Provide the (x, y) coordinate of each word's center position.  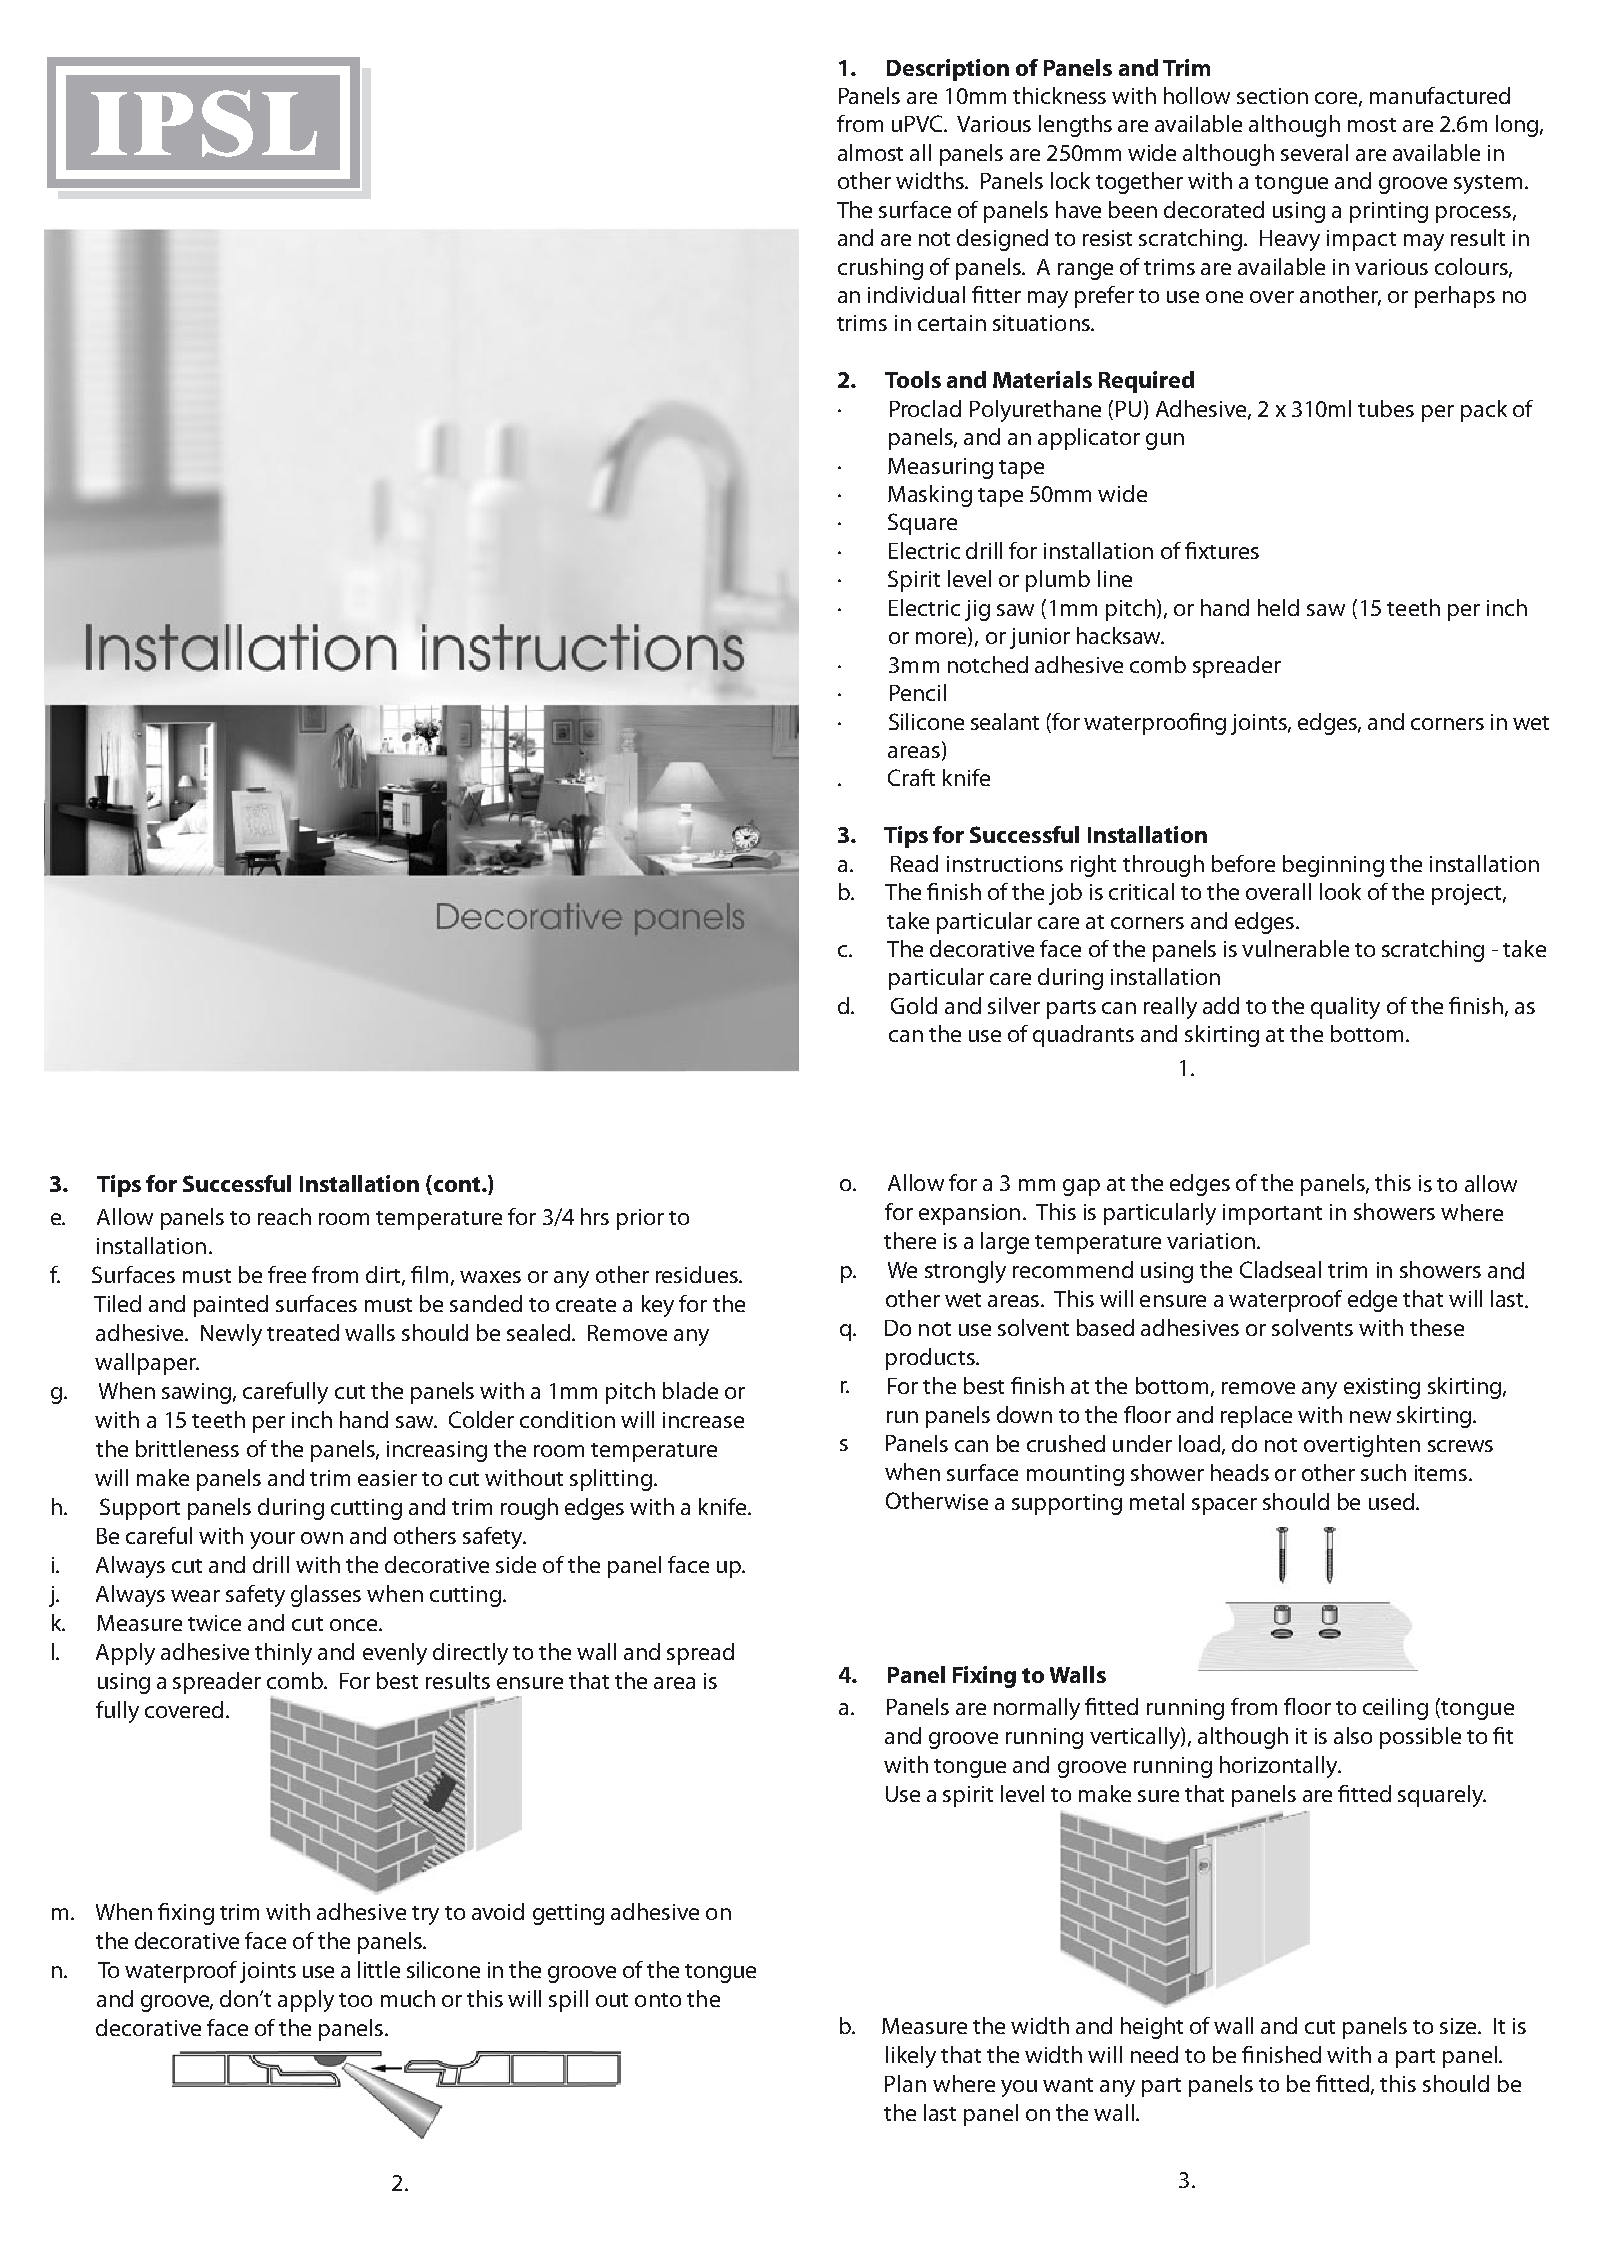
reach (284, 1216)
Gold (914, 1005)
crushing (880, 269)
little (379, 1969)
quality (1345, 1008)
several (1314, 152)
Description (948, 70)
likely (911, 2057)
